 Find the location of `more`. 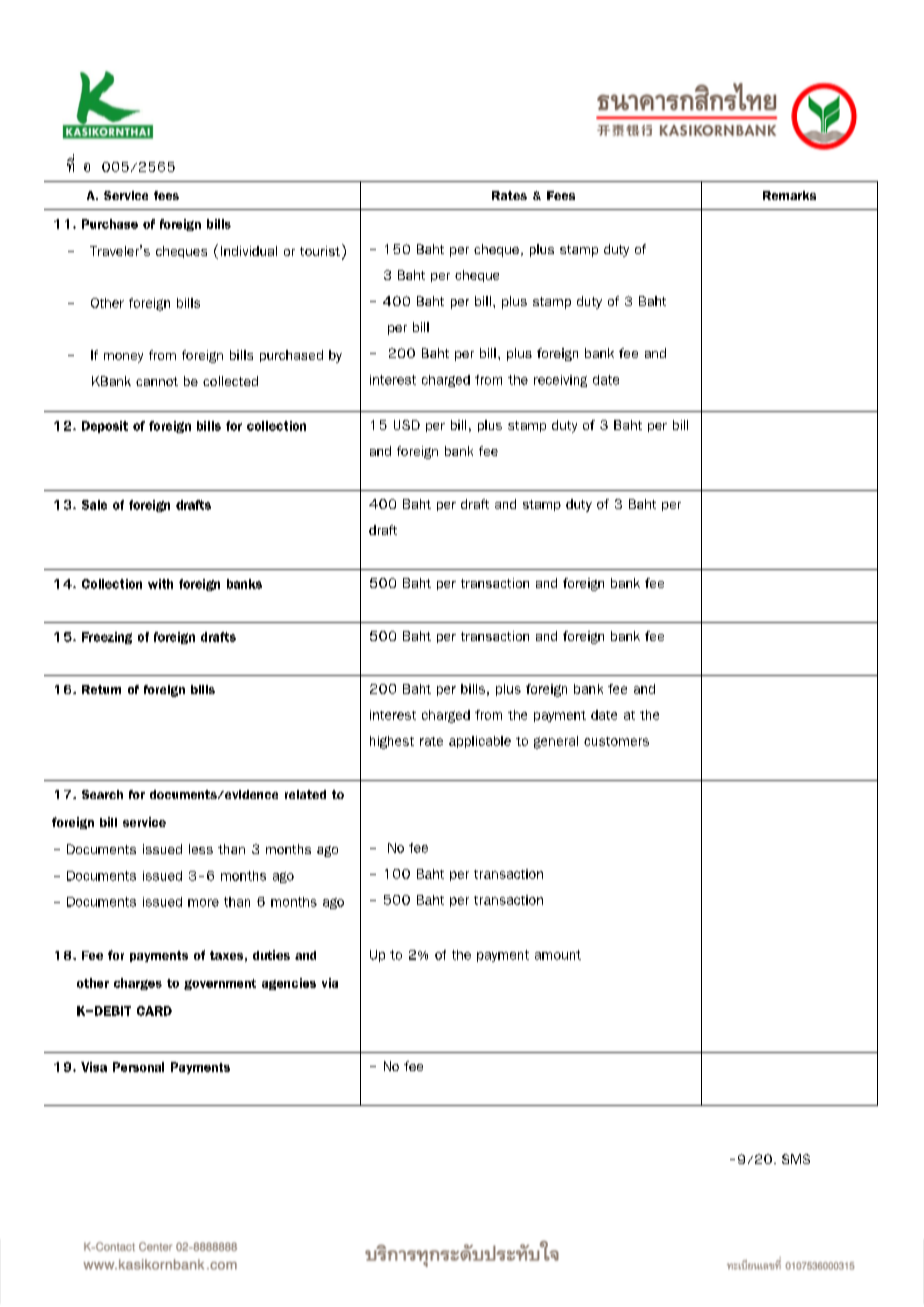

more is located at coordinates (203, 903).
